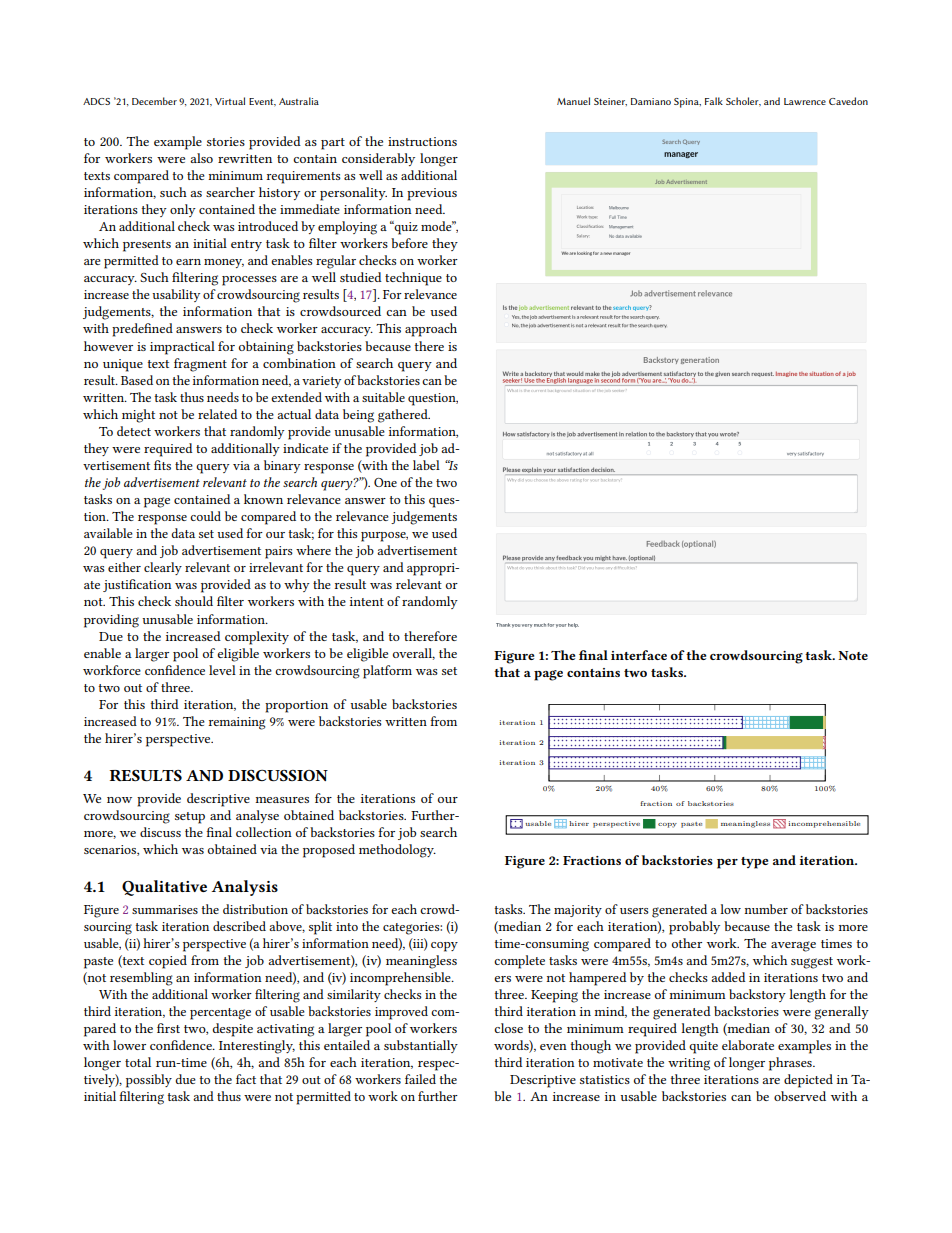 The width and height of the page is (952, 1233). I want to click on platform, so click(387, 672).
